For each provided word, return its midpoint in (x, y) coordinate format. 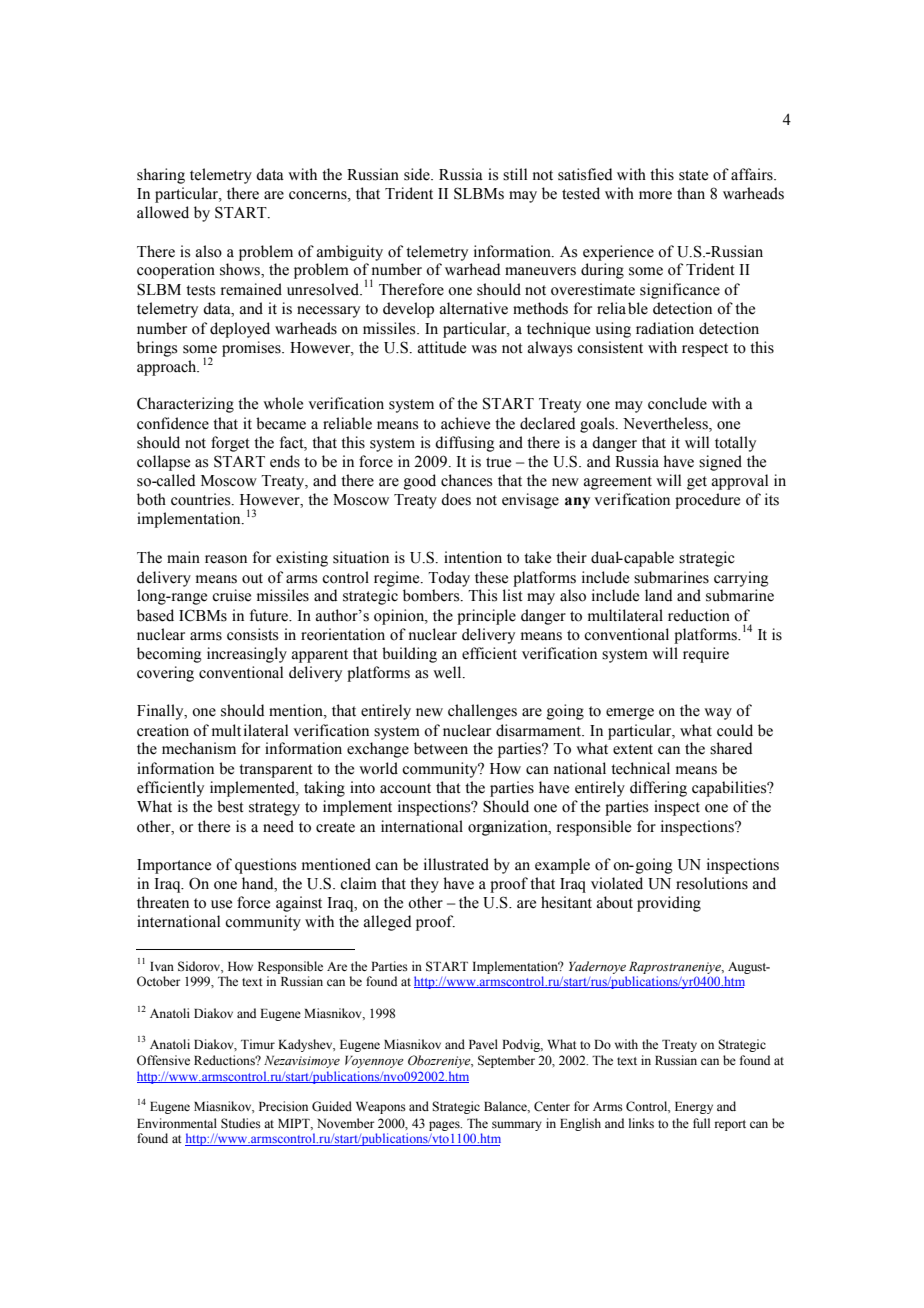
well (448, 672)
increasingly (247, 655)
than (691, 193)
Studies (241, 1123)
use (221, 904)
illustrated (456, 864)
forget (230, 444)
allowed (163, 212)
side (418, 174)
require (706, 655)
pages (445, 1127)
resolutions (712, 883)
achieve (465, 423)
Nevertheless (666, 424)
